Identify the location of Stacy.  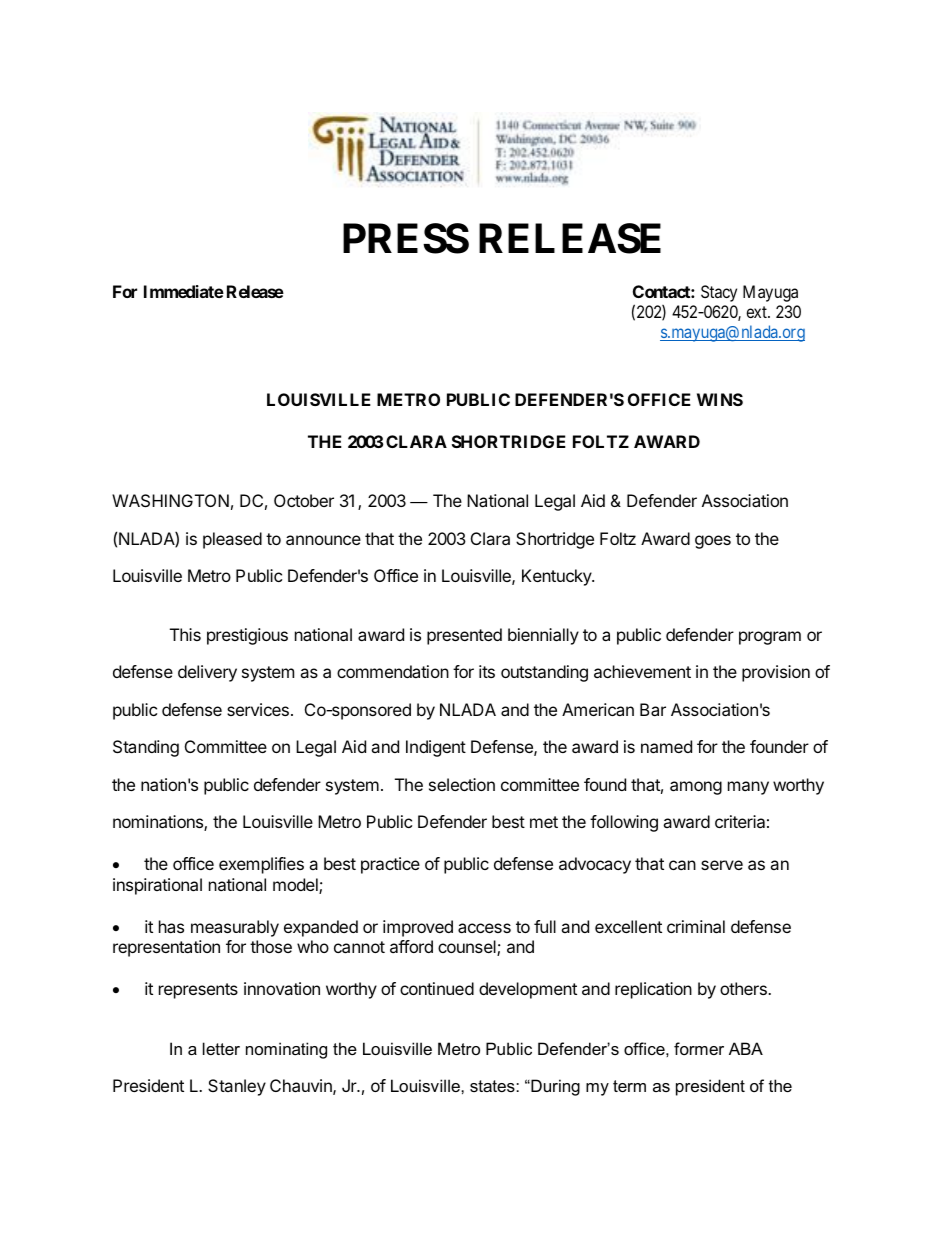
(719, 293).
